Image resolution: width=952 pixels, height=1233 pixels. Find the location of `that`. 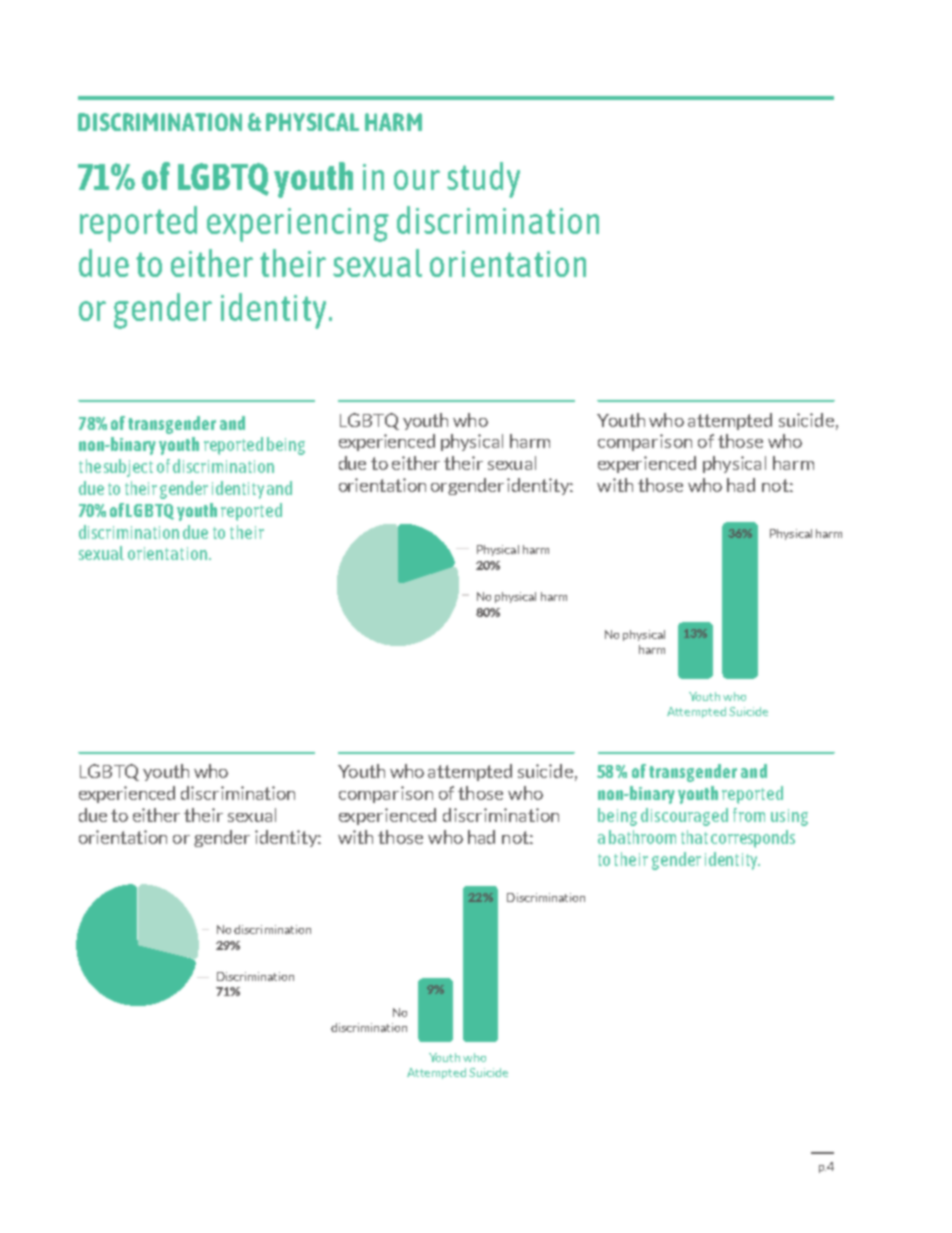

that is located at coordinates (694, 837).
